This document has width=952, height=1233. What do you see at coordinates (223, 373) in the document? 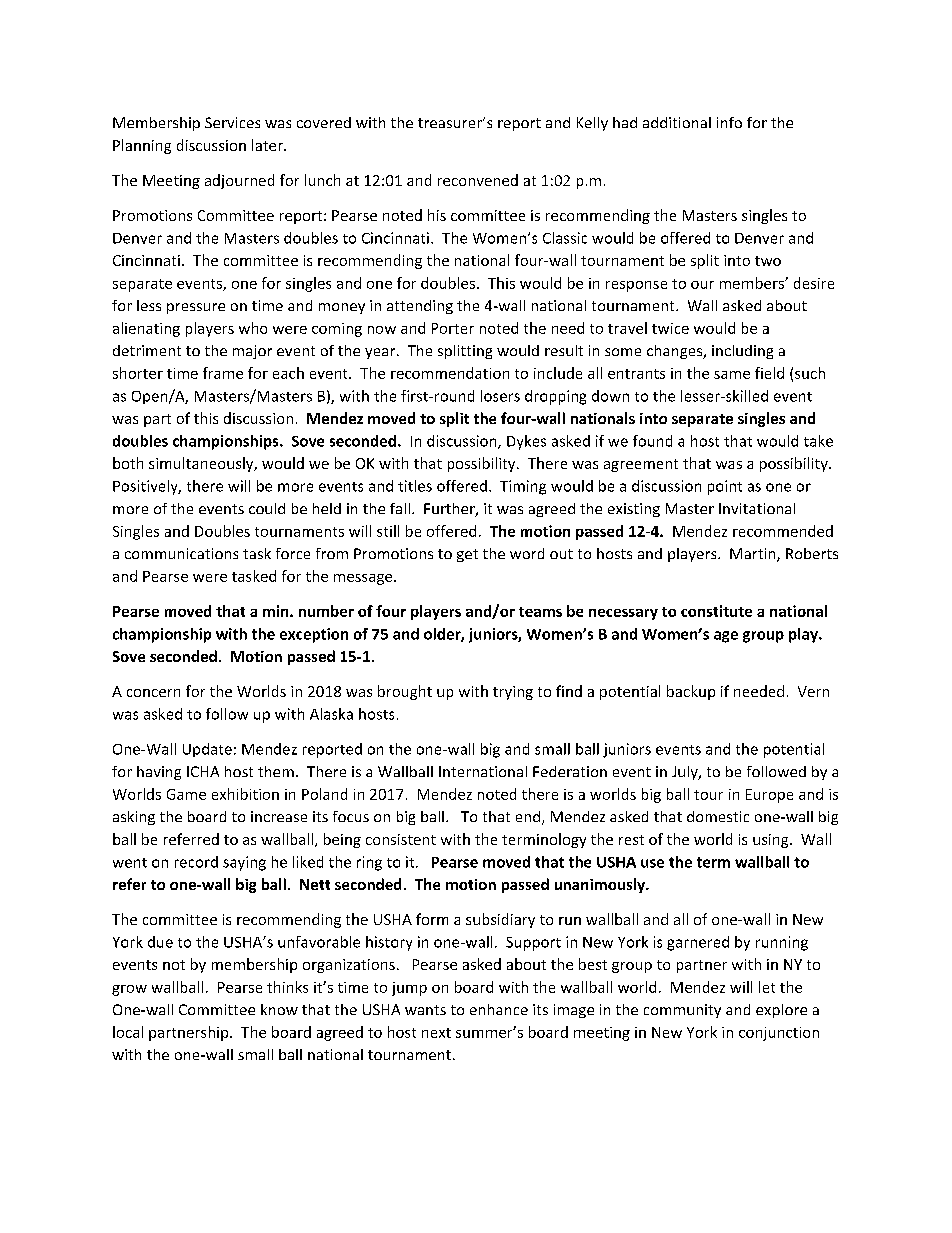
I see `frame` at bounding box center [223, 373].
